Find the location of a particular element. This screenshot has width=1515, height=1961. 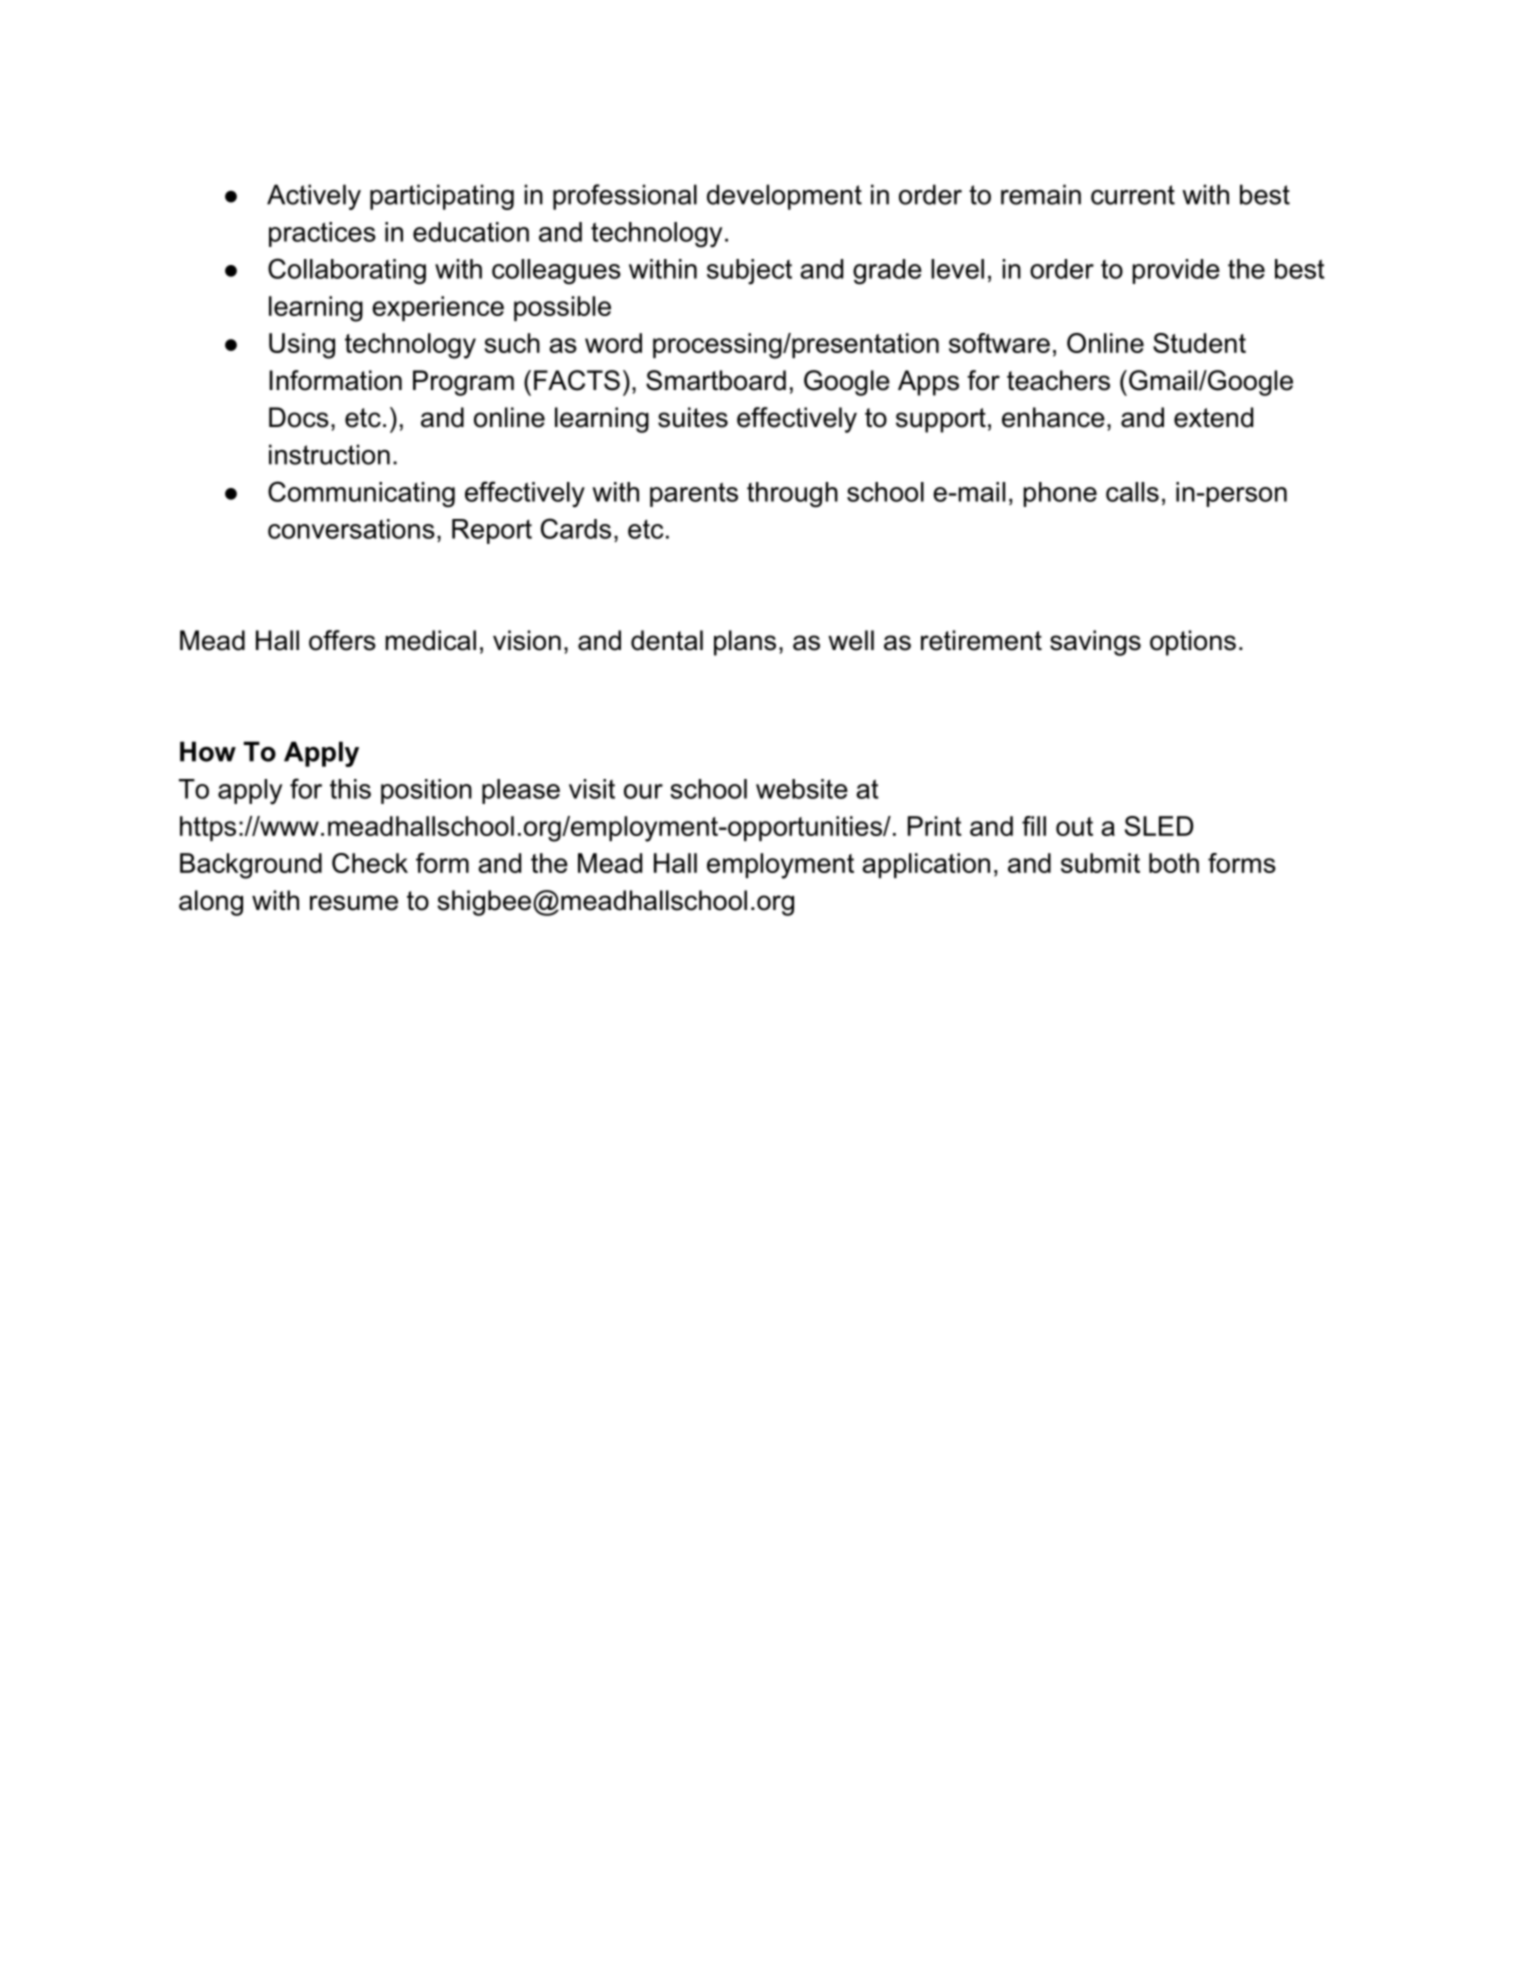

suites is located at coordinates (693, 417).
